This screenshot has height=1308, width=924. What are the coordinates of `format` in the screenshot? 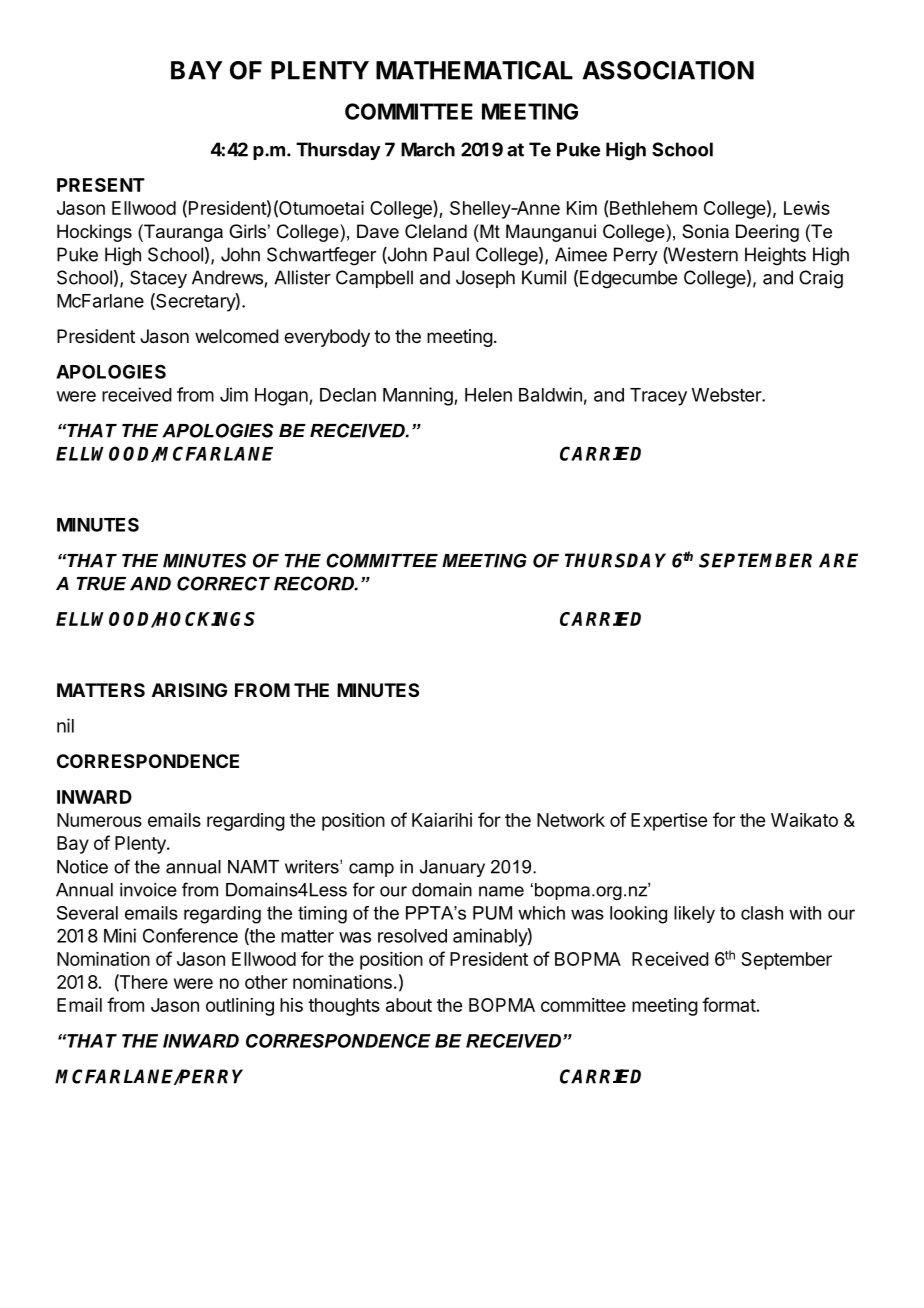 It's located at (729, 1004).
